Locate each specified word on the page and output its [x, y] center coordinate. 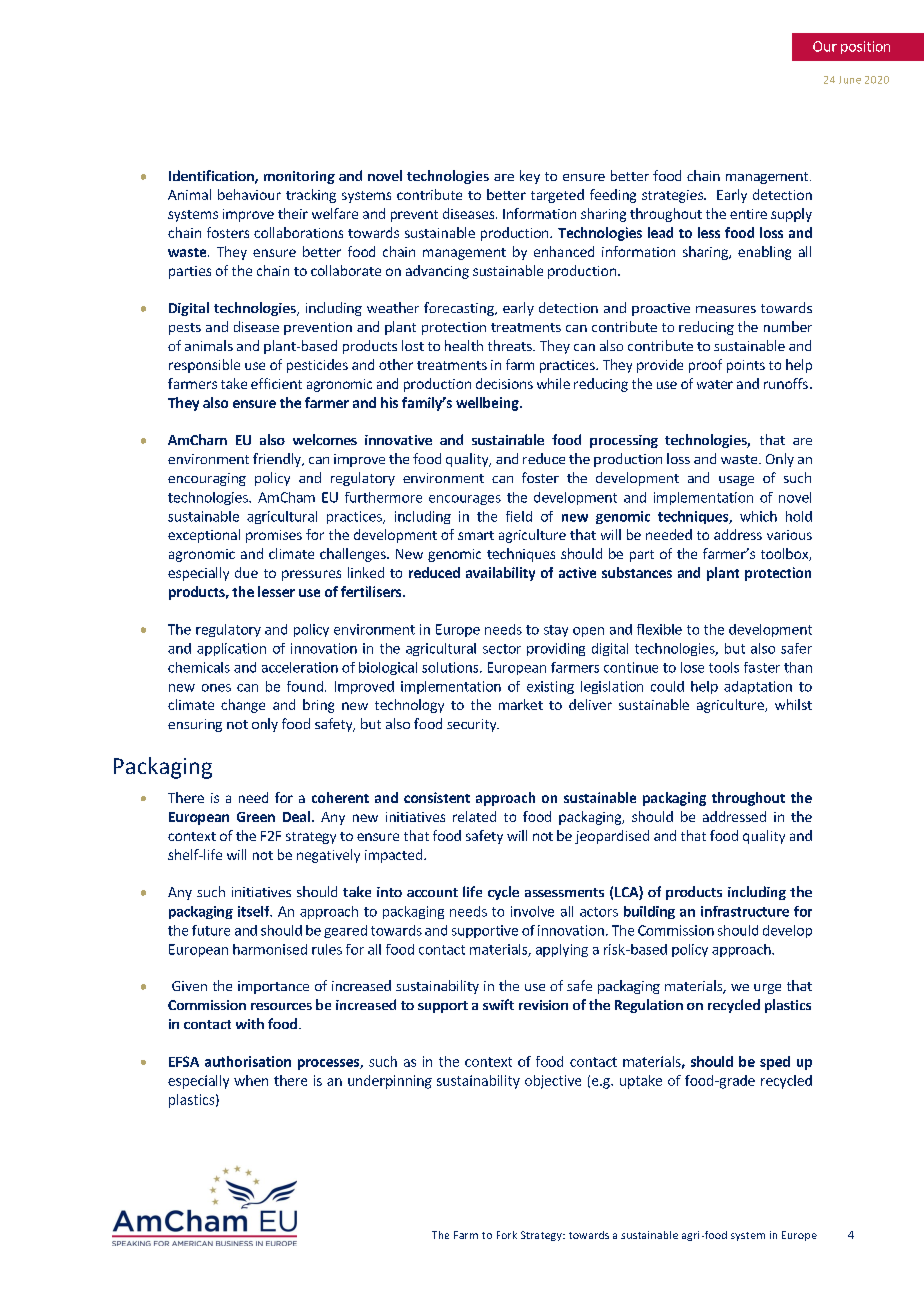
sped [775, 1063]
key [530, 177]
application [231, 649]
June [850, 80]
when [251, 1080]
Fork [507, 1235]
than [798, 667]
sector [502, 649]
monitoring [299, 177]
